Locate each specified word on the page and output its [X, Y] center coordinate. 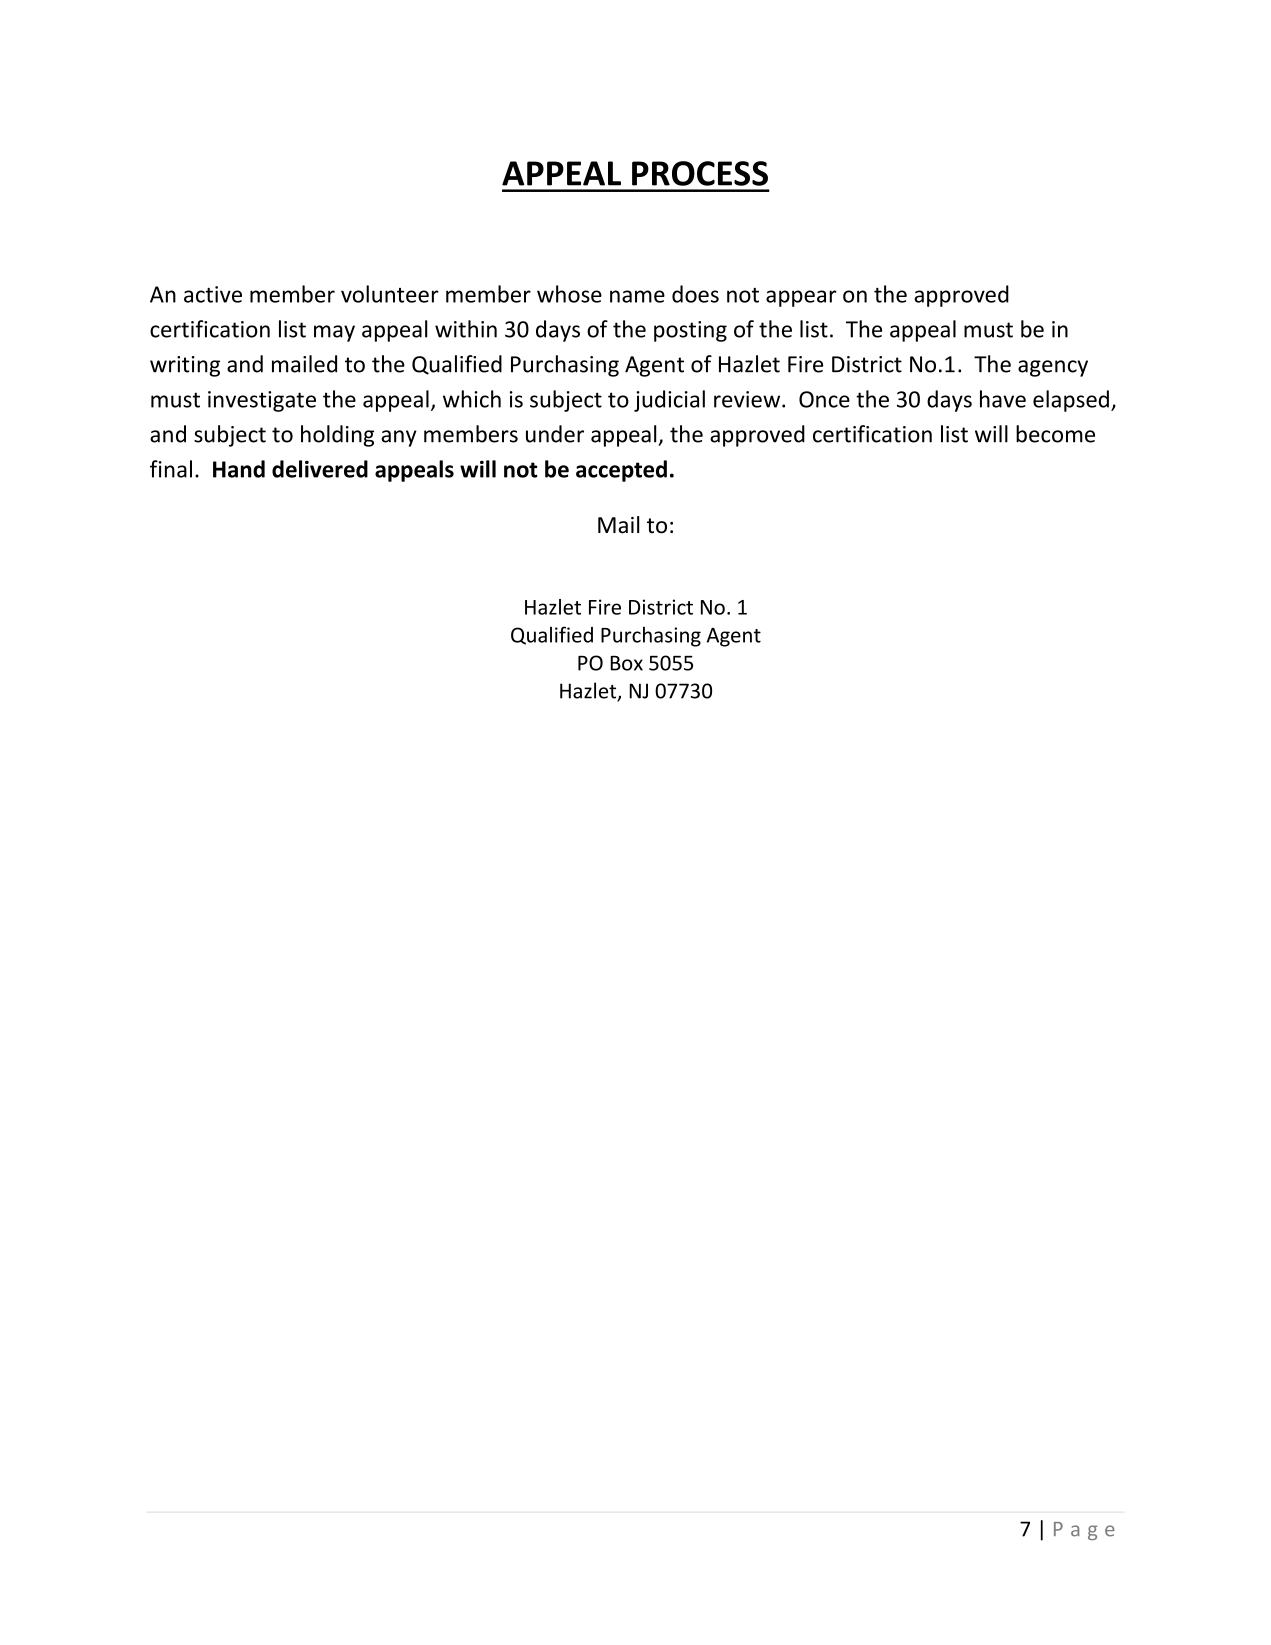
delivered [320, 469]
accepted [621, 471]
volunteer [390, 294]
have [1003, 399]
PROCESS [700, 173]
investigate [262, 401]
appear [801, 298]
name [637, 296]
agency [1053, 368]
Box [626, 663]
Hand [239, 469]
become [1055, 434]
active [213, 294]
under [555, 434]
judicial [669, 401]
